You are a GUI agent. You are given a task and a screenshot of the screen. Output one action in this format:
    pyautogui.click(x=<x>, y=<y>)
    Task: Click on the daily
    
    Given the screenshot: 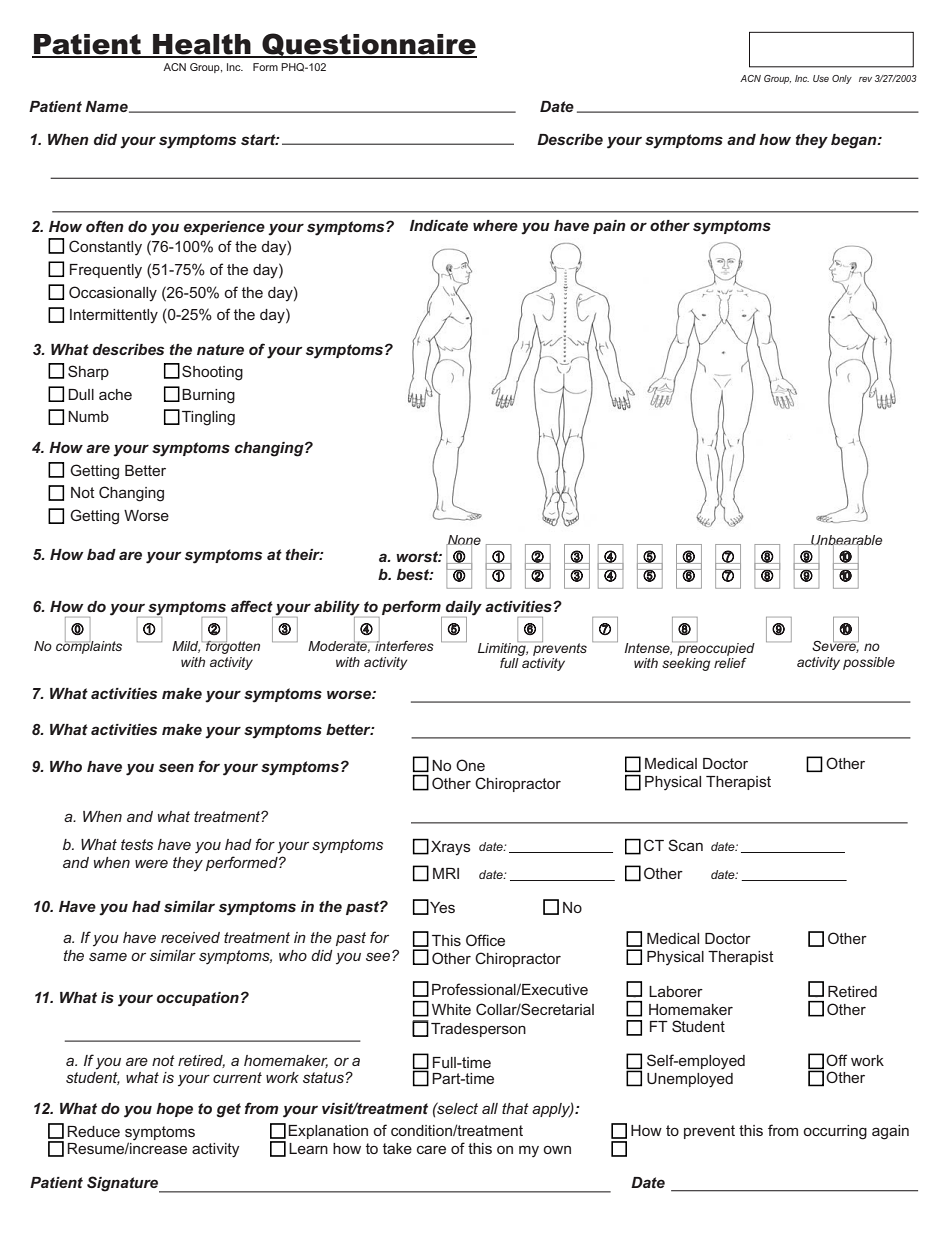 What is the action you would take?
    pyautogui.click(x=464, y=609)
